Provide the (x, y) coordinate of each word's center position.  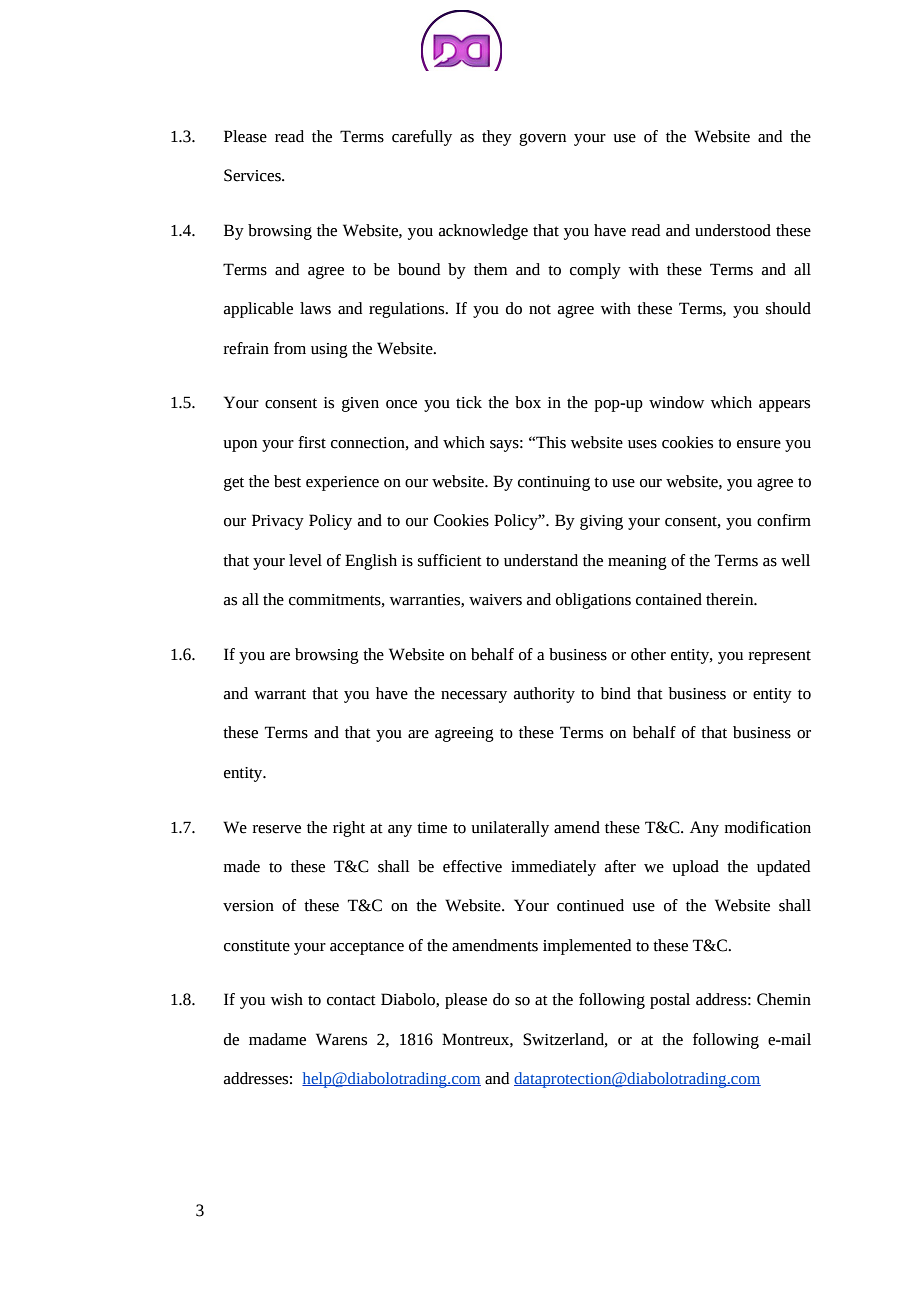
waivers (495, 600)
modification (768, 827)
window (676, 402)
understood (733, 230)
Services (253, 175)
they (497, 138)
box (528, 402)
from (290, 348)
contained (669, 599)
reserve (277, 829)
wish (287, 999)
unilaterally (510, 829)
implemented (587, 947)
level (305, 560)
